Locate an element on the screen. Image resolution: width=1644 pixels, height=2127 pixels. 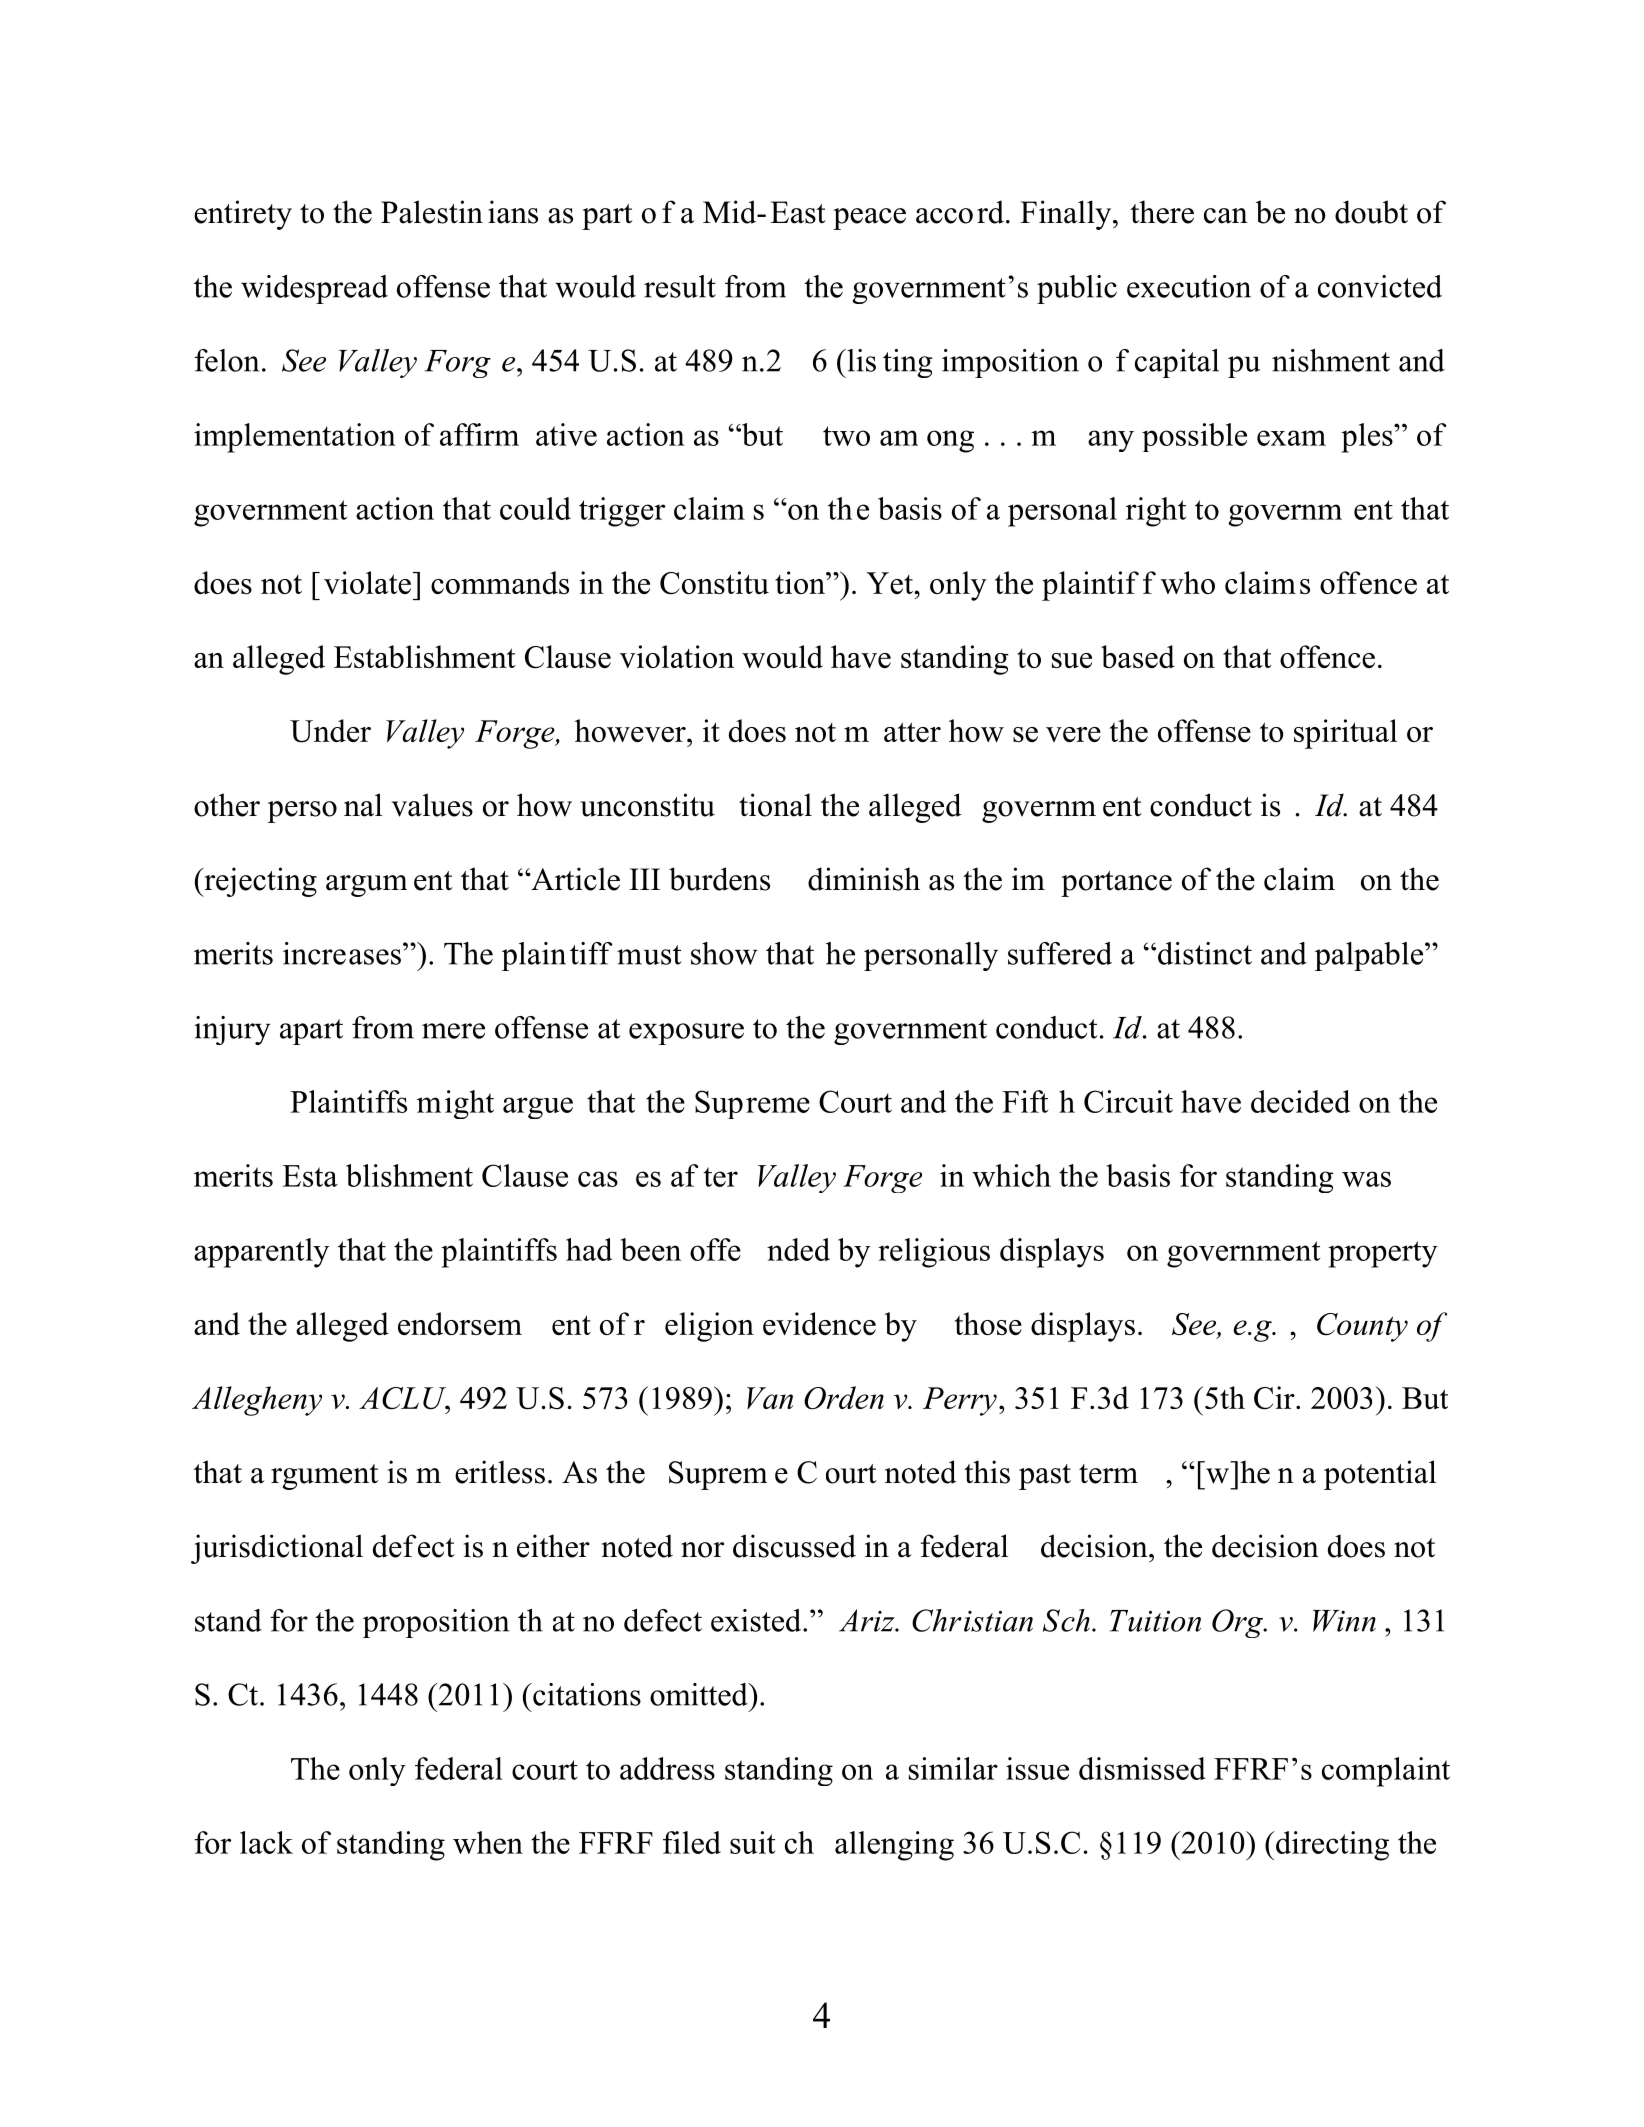
widespread is located at coordinates (314, 289).
